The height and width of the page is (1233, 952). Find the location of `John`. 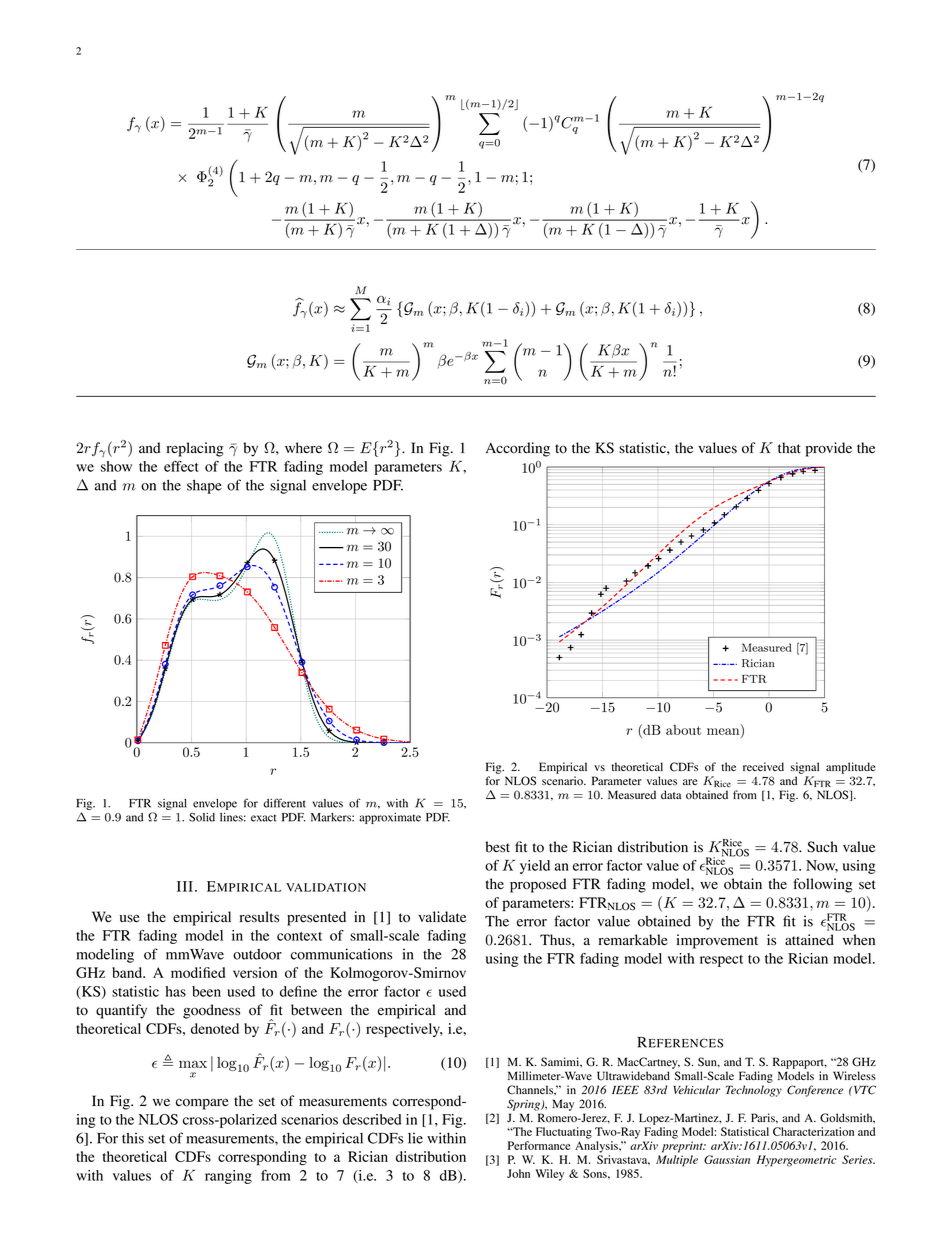

John is located at coordinates (518, 1173).
